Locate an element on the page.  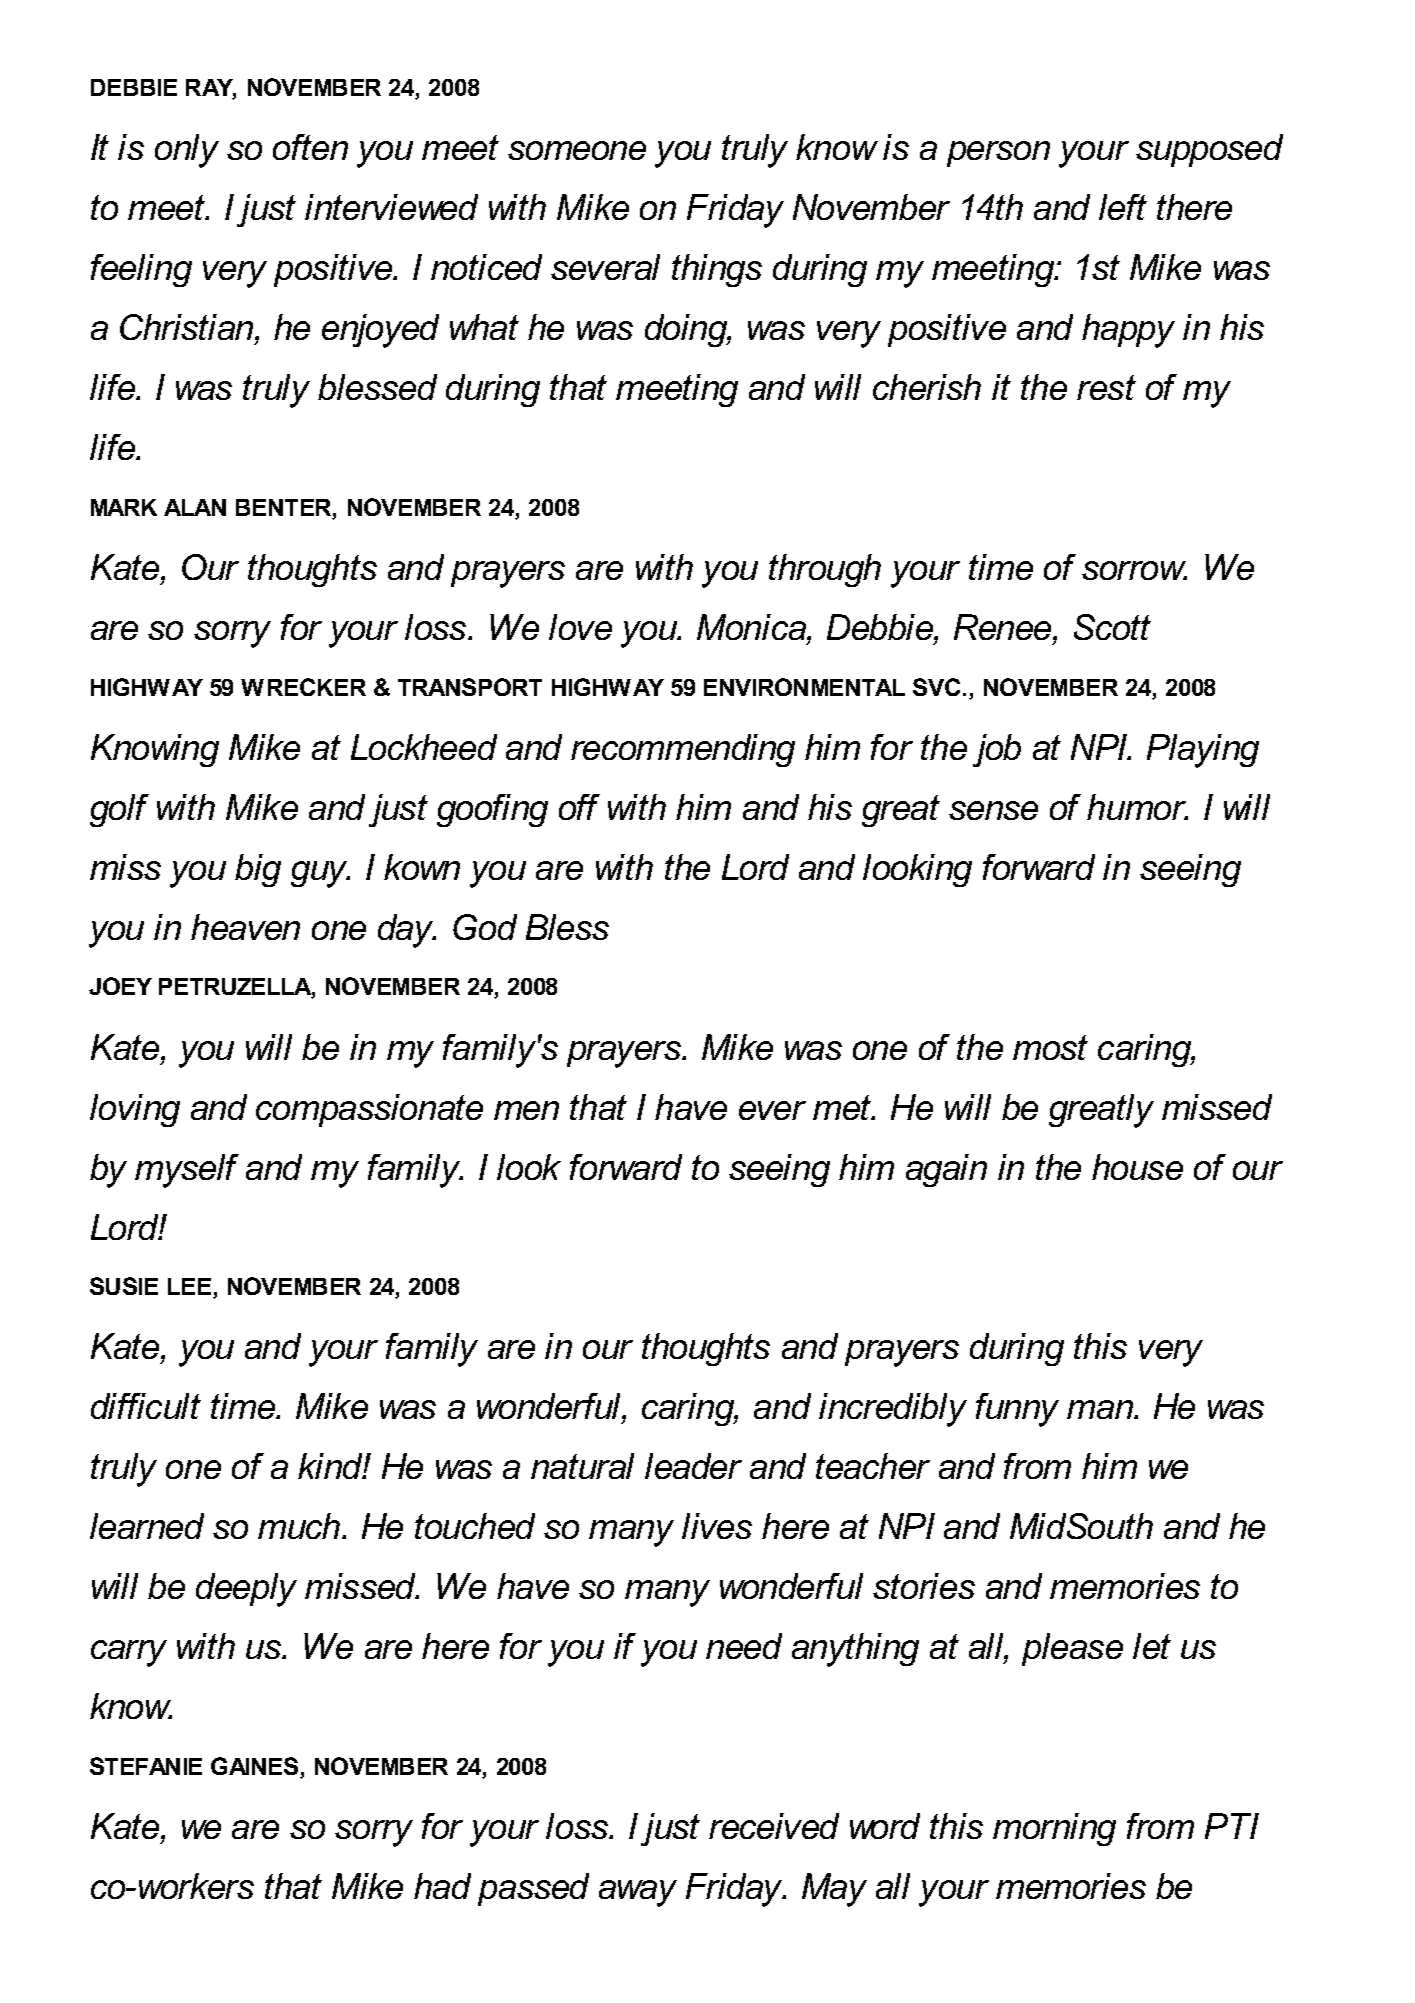
myself is located at coordinates (187, 1171).
